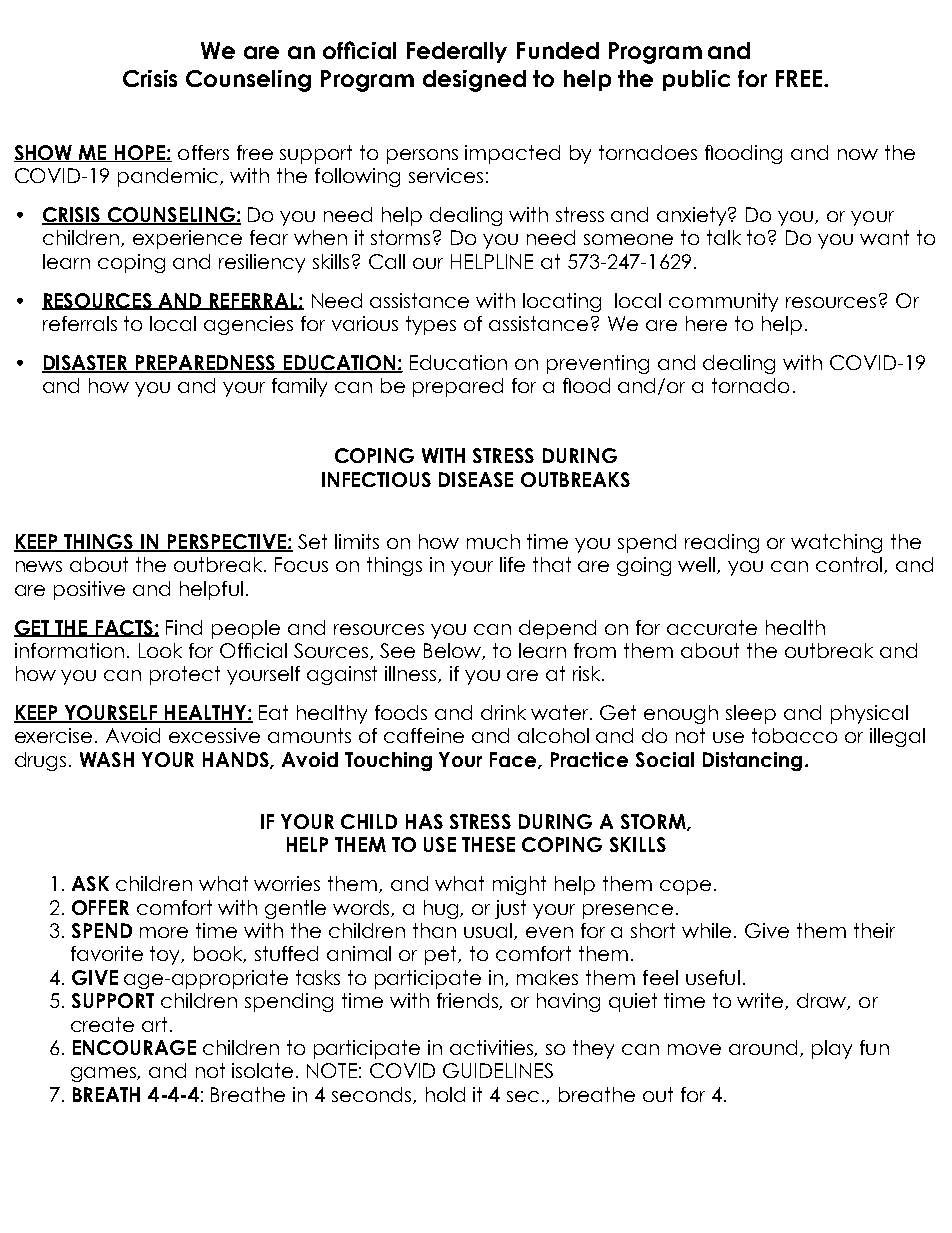 The height and width of the screenshot is (1233, 952). I want to click on positive, so click(89, 590).
